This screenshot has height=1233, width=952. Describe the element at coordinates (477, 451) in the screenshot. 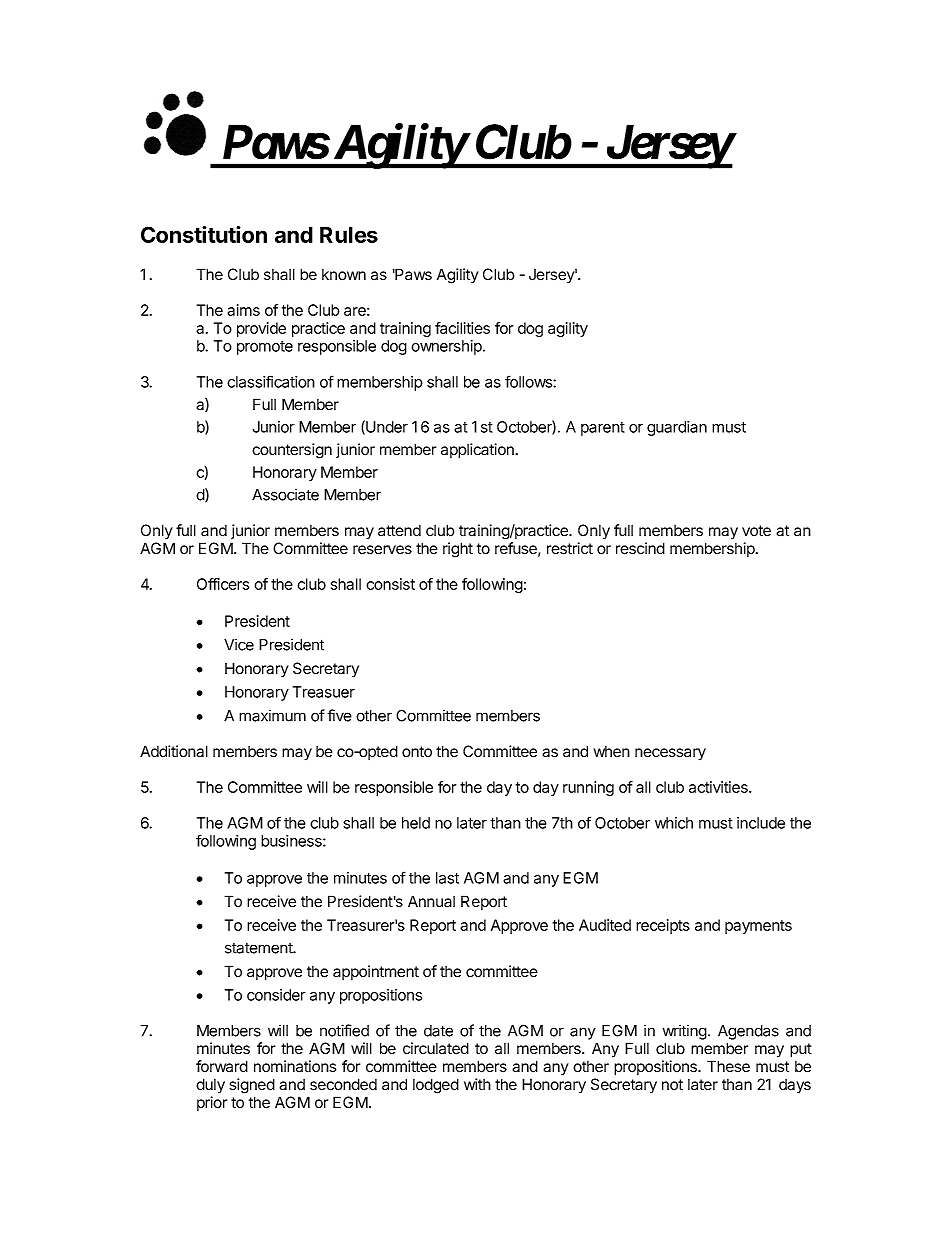

I see `application` at that location.
